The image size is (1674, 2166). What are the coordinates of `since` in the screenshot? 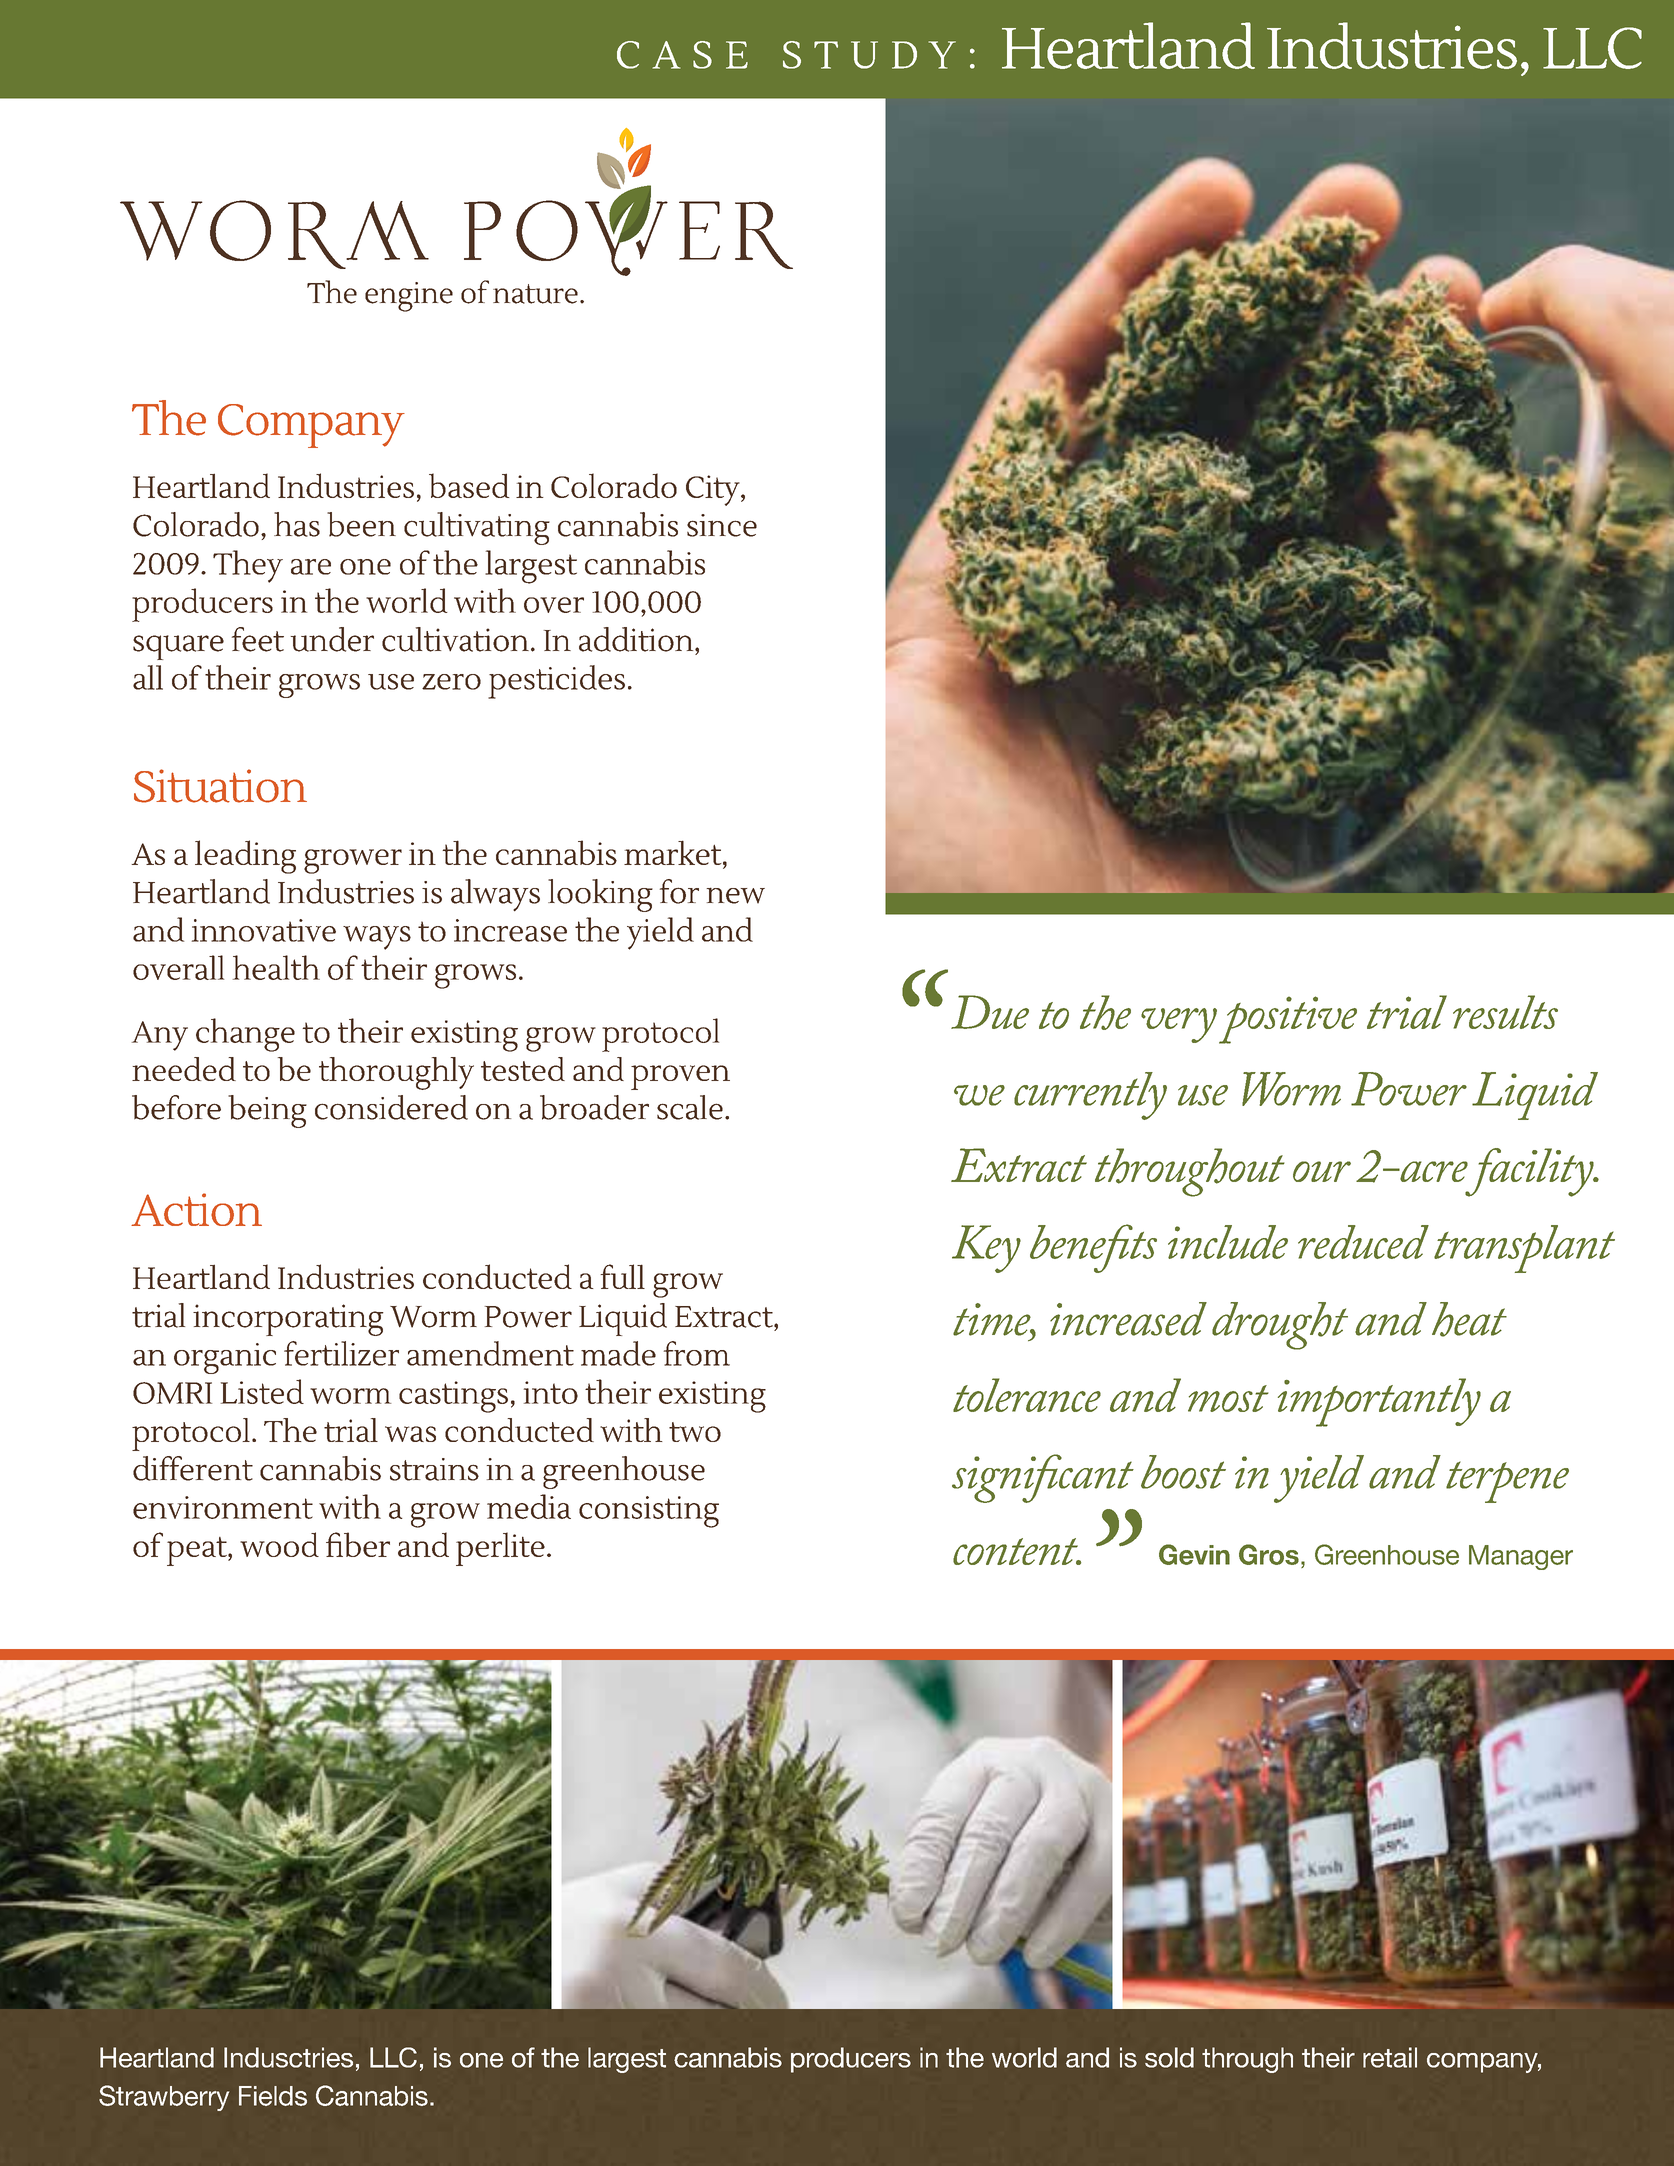 It's located at (722, 525).
